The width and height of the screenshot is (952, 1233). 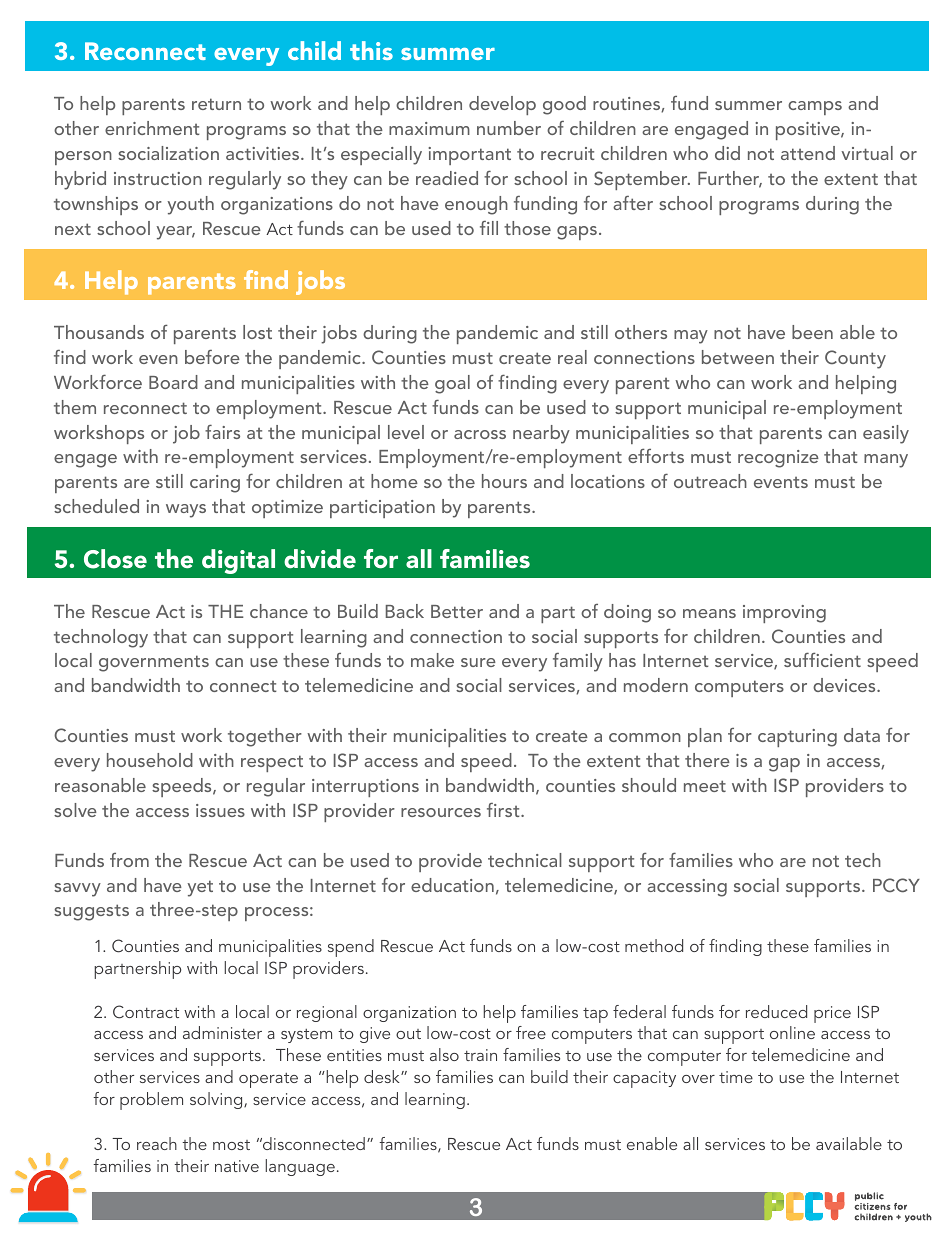 What do you see at coordinates (502, 105) in the screenshot?
I see `develop` at bounding box center [502, 105].
